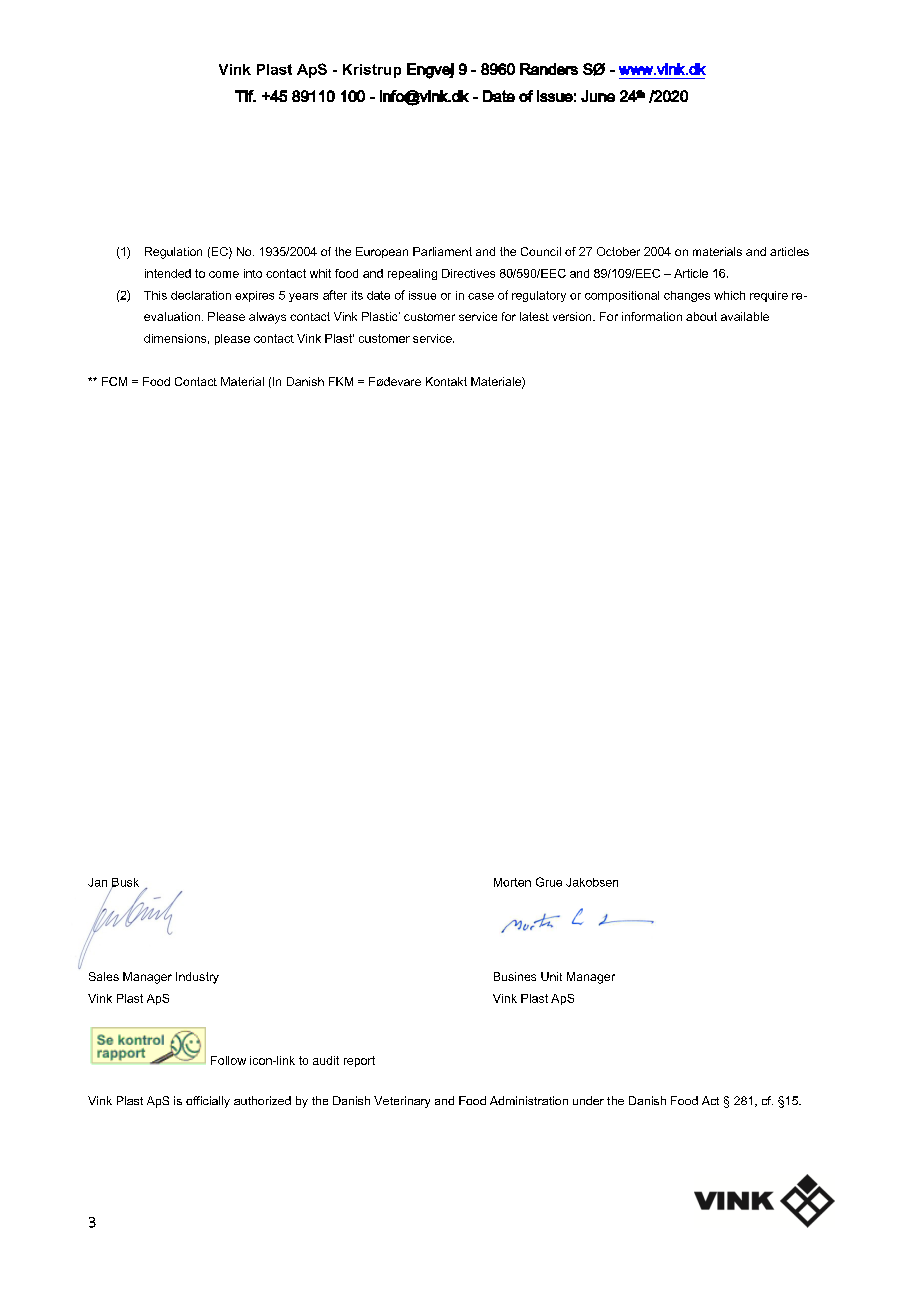 The width and height of the image is (924, 1308). I want to click on Regulation, so click(173, 253).
